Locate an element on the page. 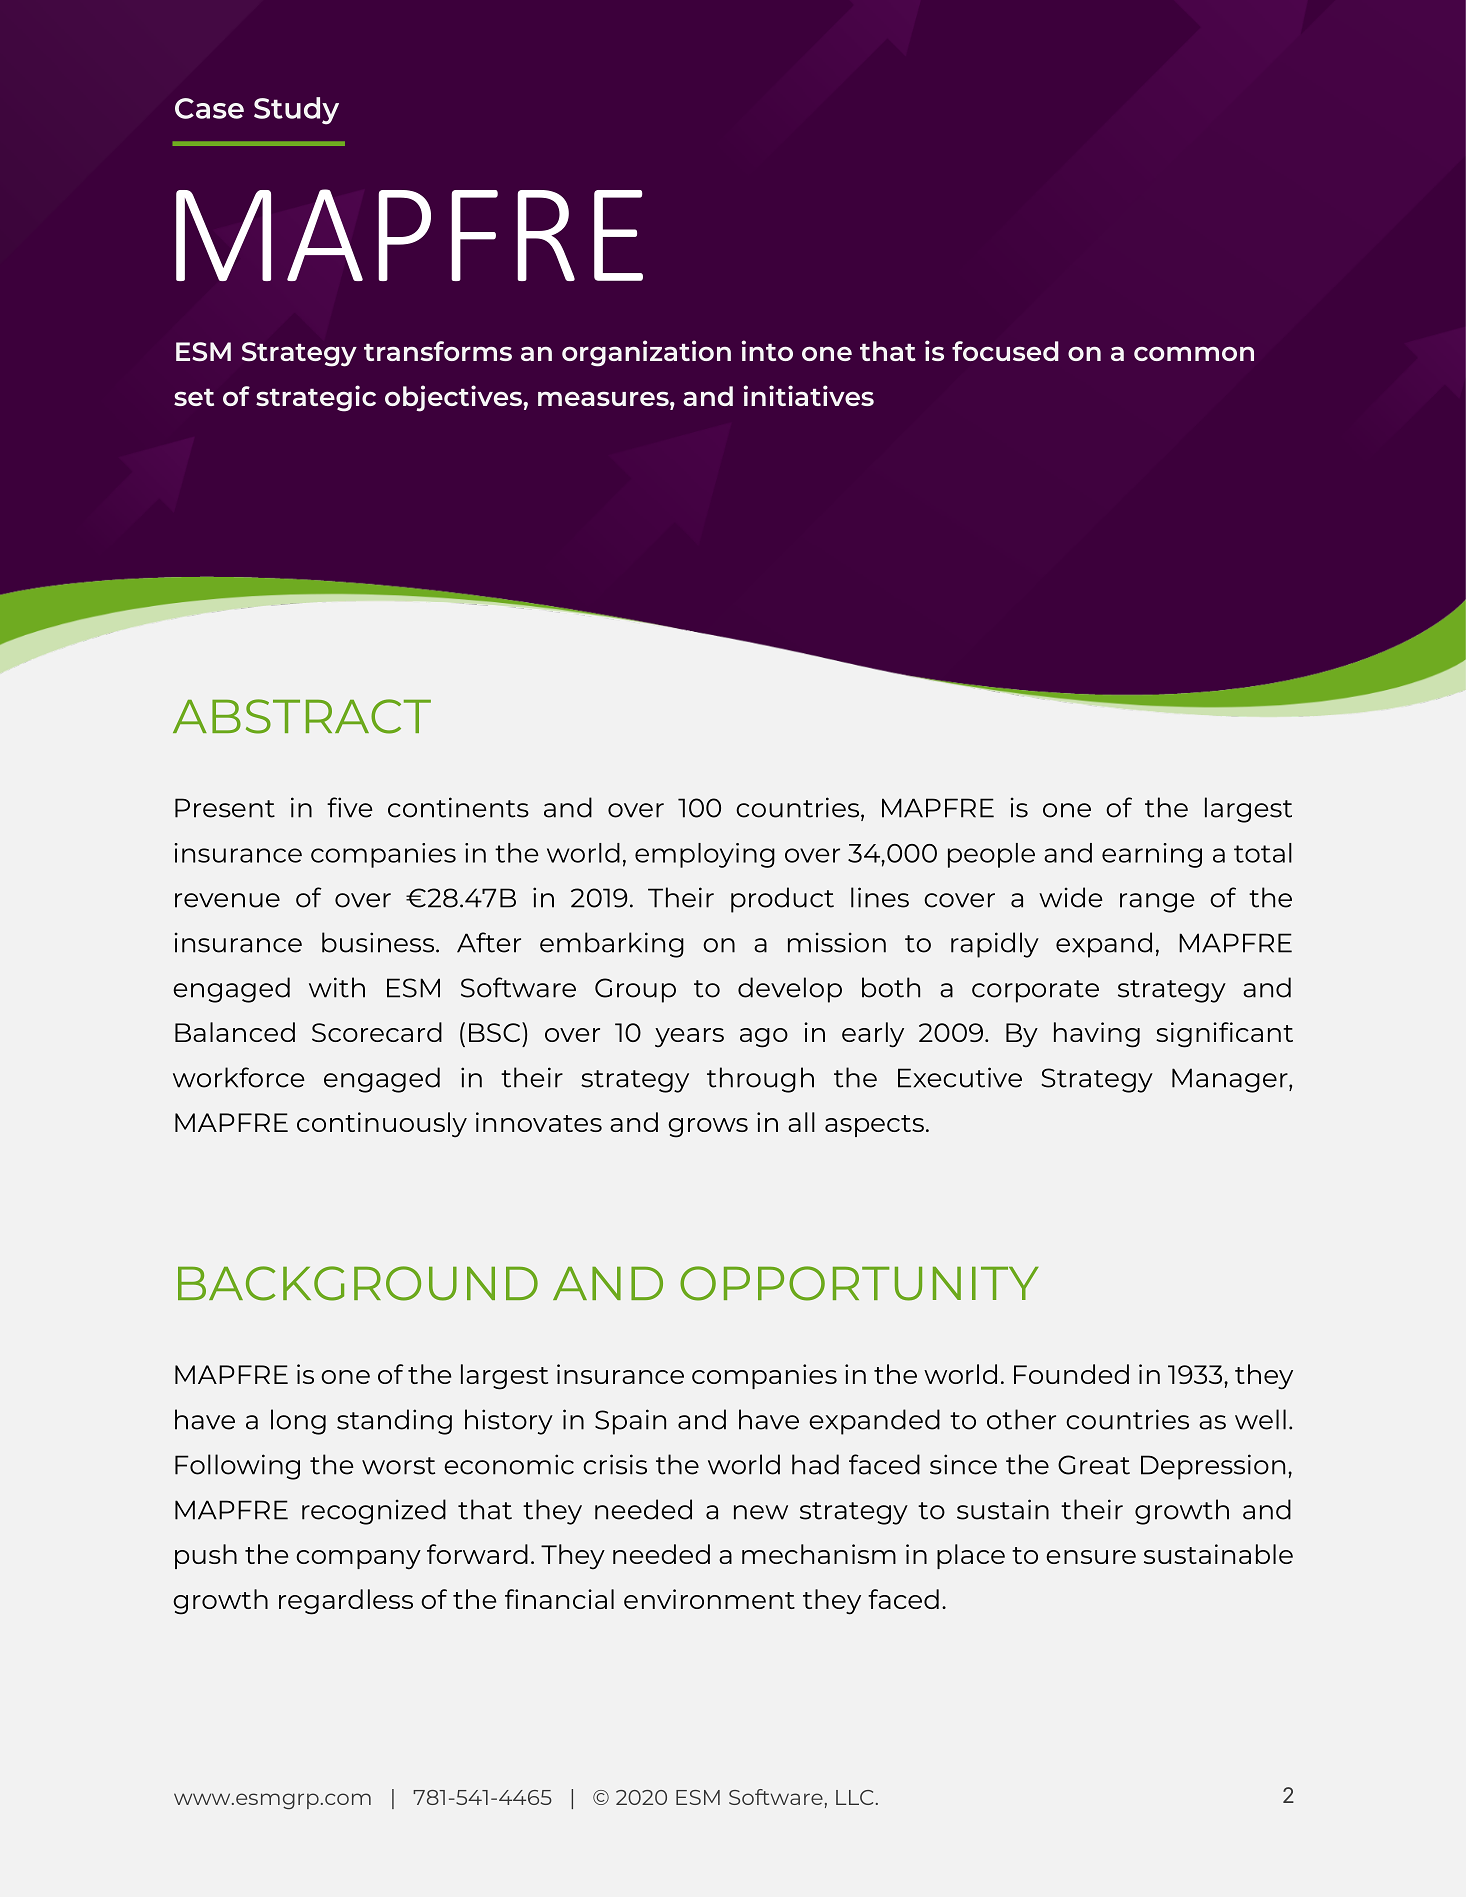 This page has width=1466, height=1897. into is located at coordinates (767, 350).
